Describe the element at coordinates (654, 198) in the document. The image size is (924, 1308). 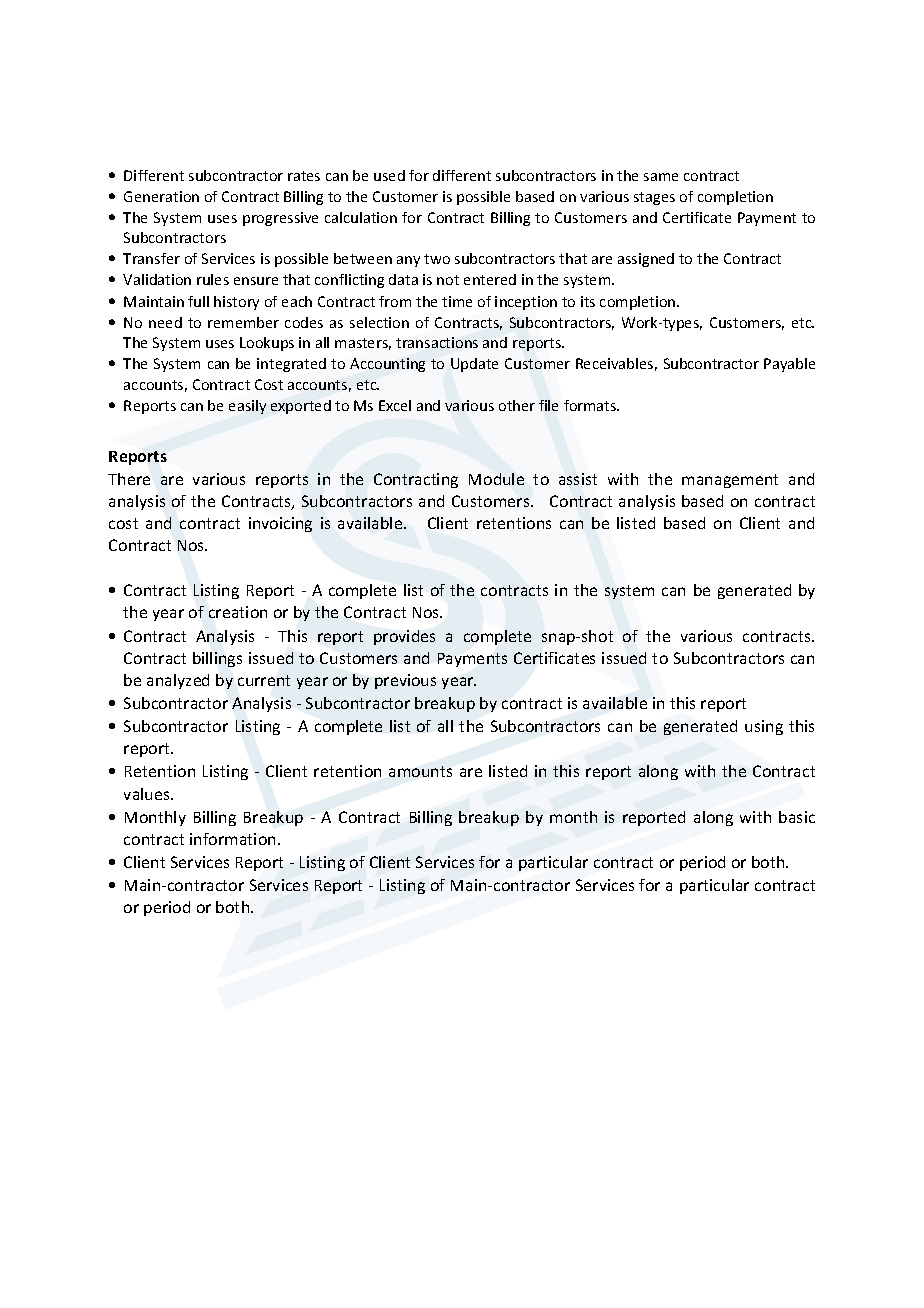
I see `stages` at that location.
